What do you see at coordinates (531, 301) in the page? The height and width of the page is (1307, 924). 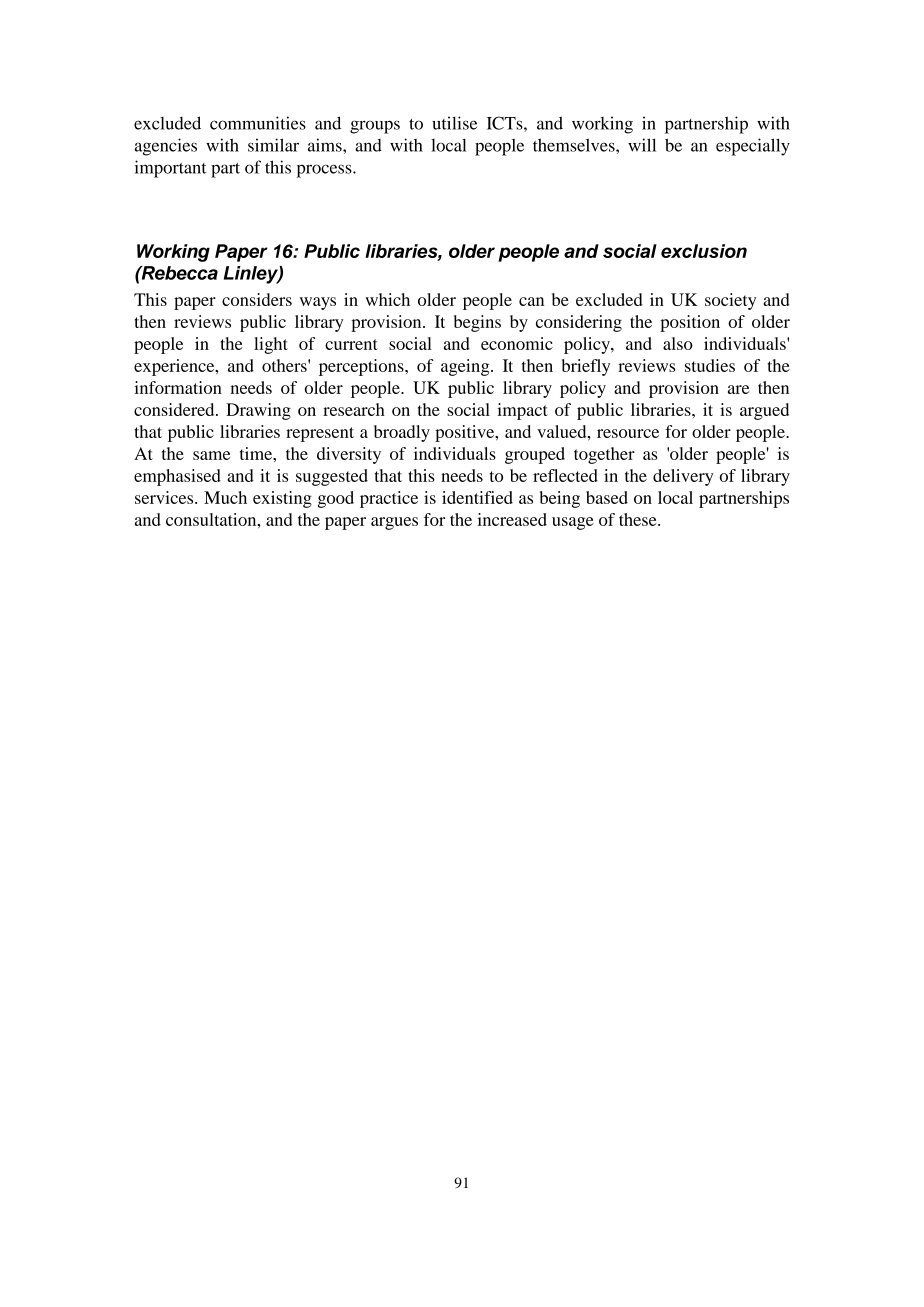 I see `can` at bounding box center [531, 301].
